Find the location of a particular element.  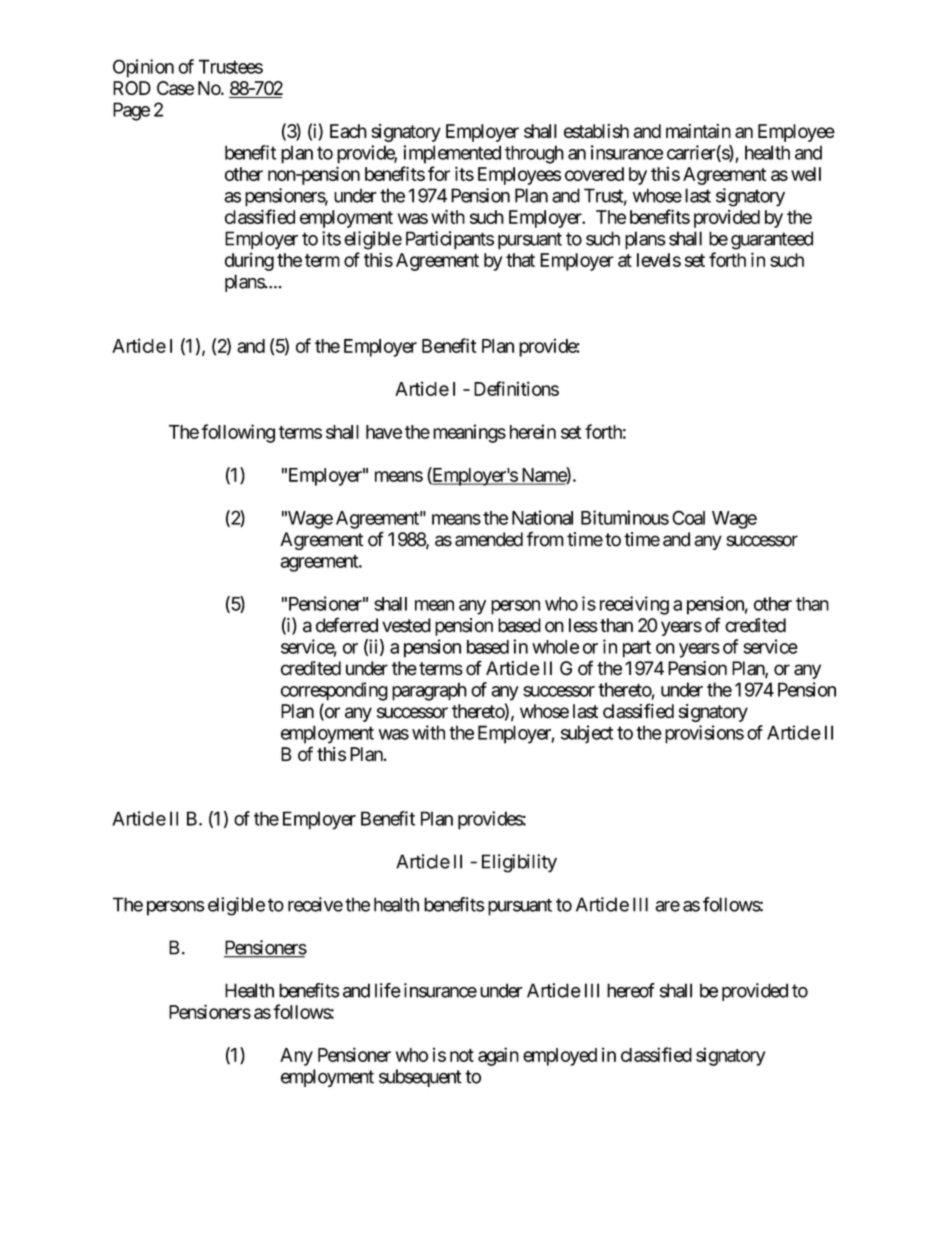

during is located at coordinates (249, 261).
